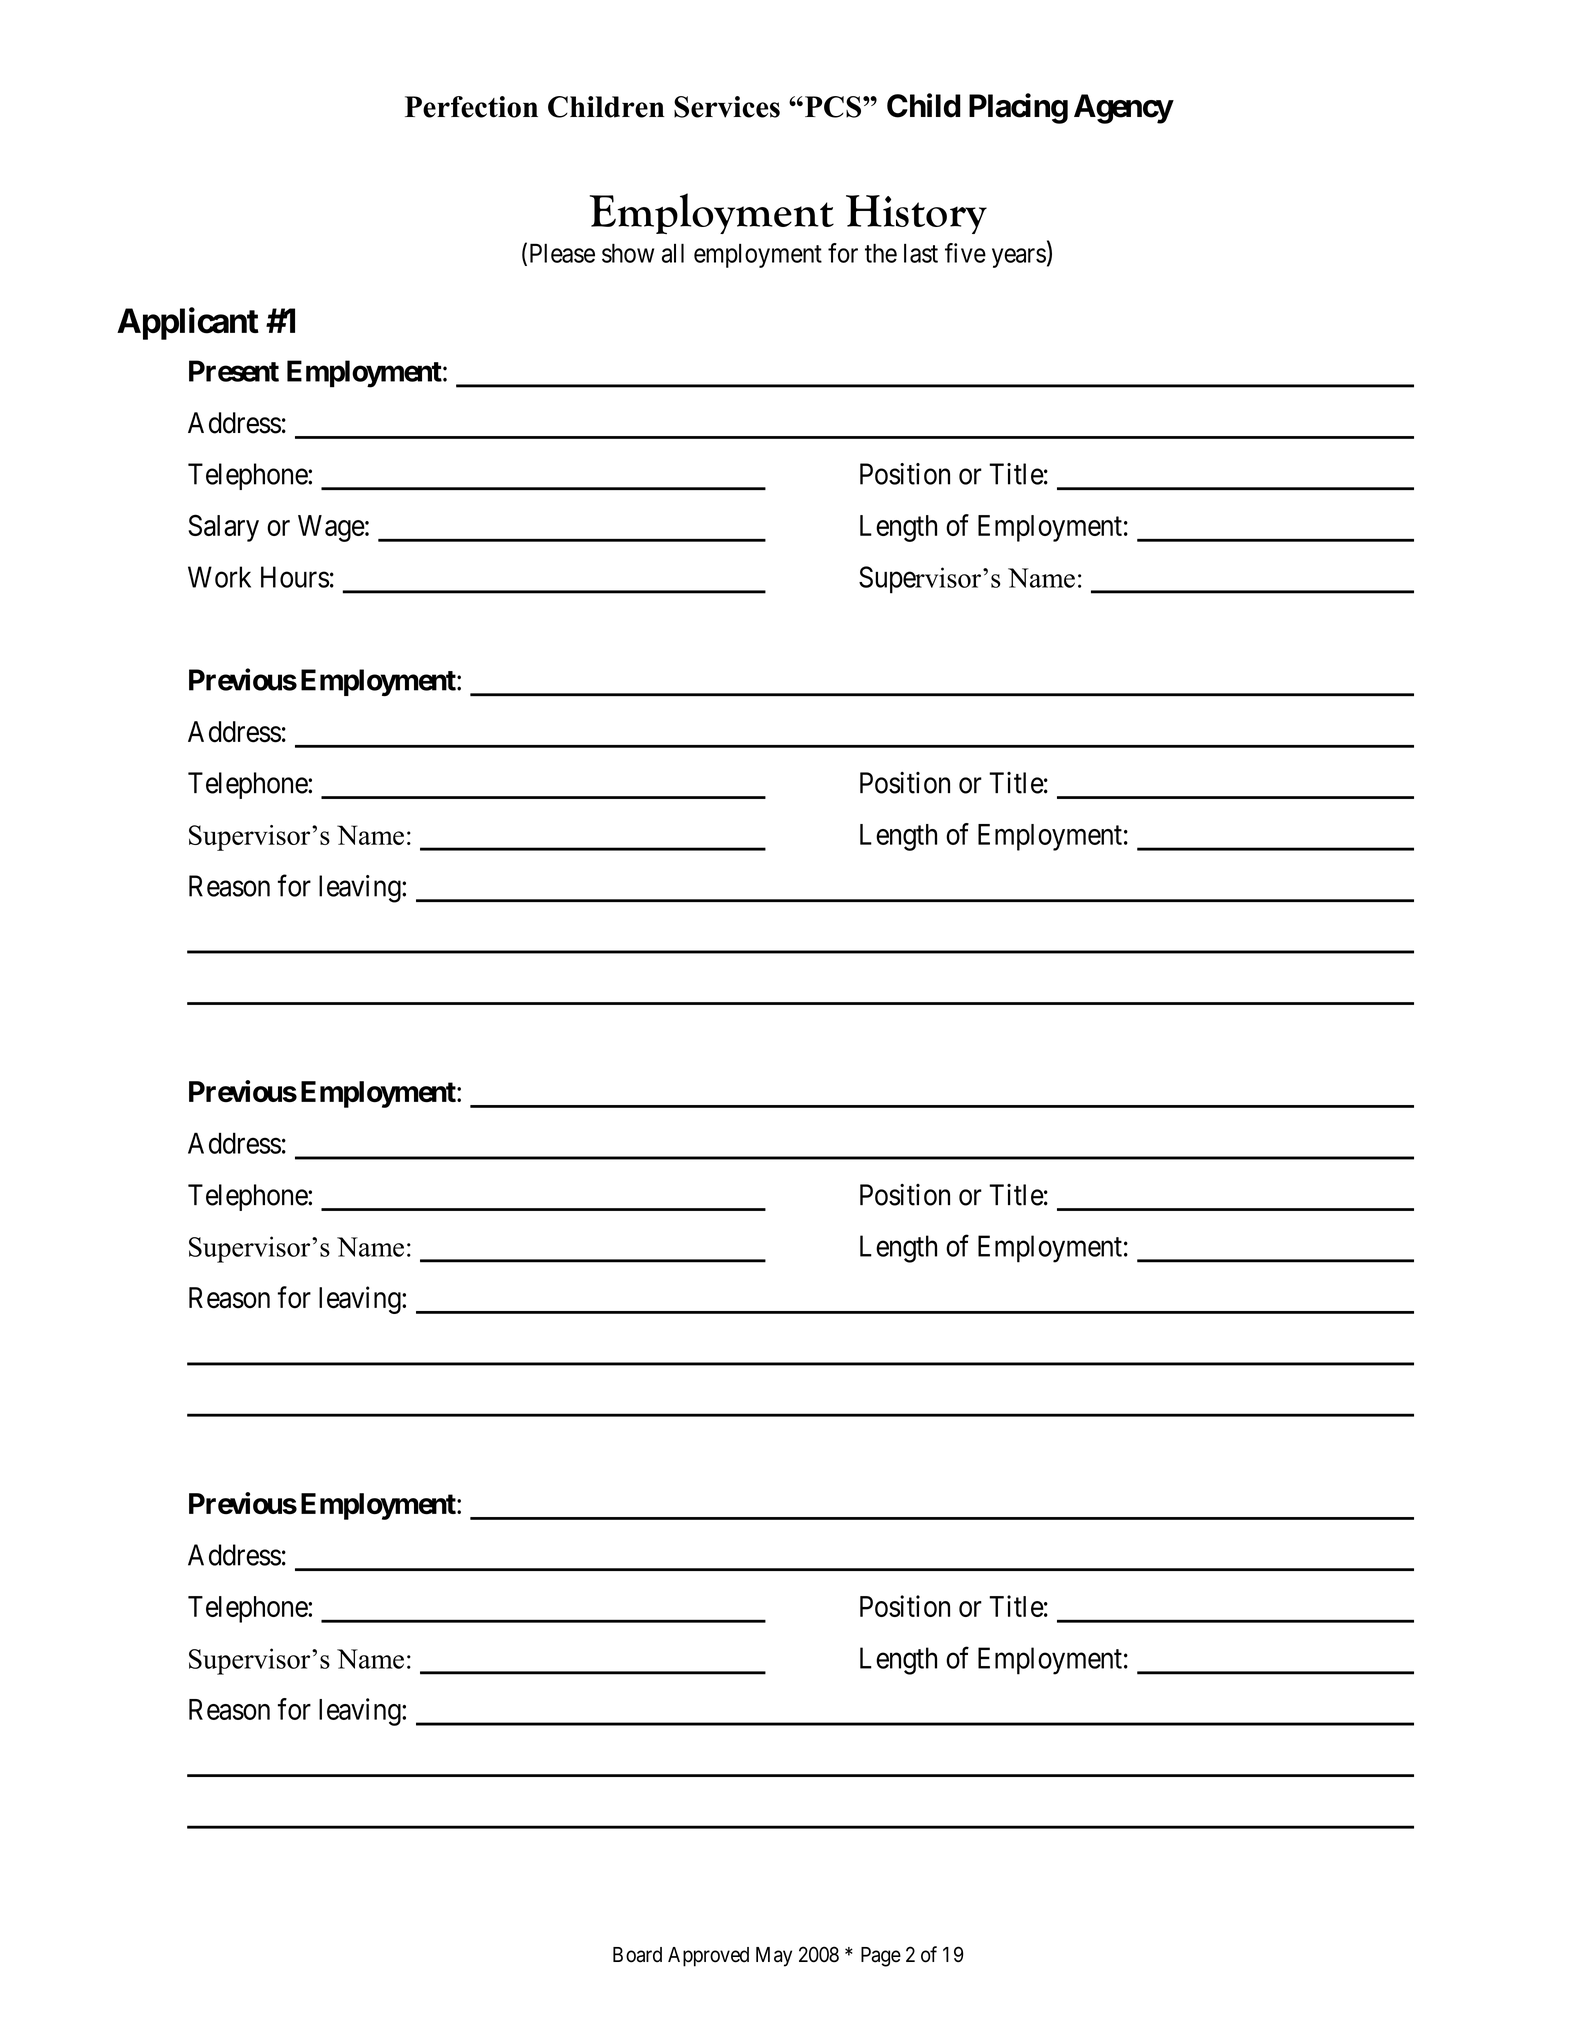 This image has width=1575, height=2038. What do you see at coordinates (637, 1955) in the image?
I see `Board` at bounding box center [637, 1955].
